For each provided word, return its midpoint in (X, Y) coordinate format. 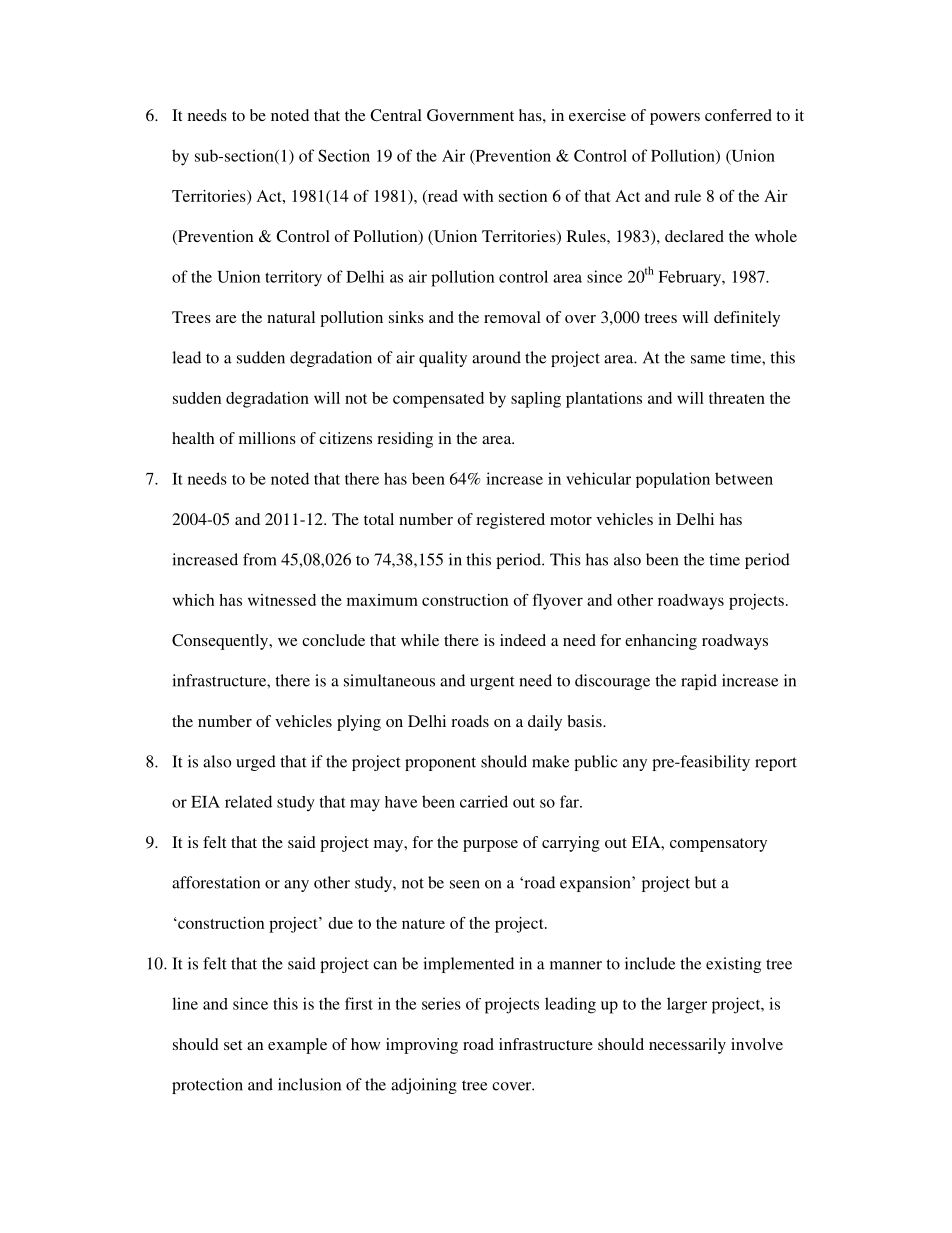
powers (675, 119)
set (233, 1045)
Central (396, 115)
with (478, 196)
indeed (523, 640)
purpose (490, 846)
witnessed (282, 600)
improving (422, 1046)
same (708, 359)
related (248, 801)
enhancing (661, 642)
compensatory (718, 845)
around (496, 357)
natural (291, 317)
